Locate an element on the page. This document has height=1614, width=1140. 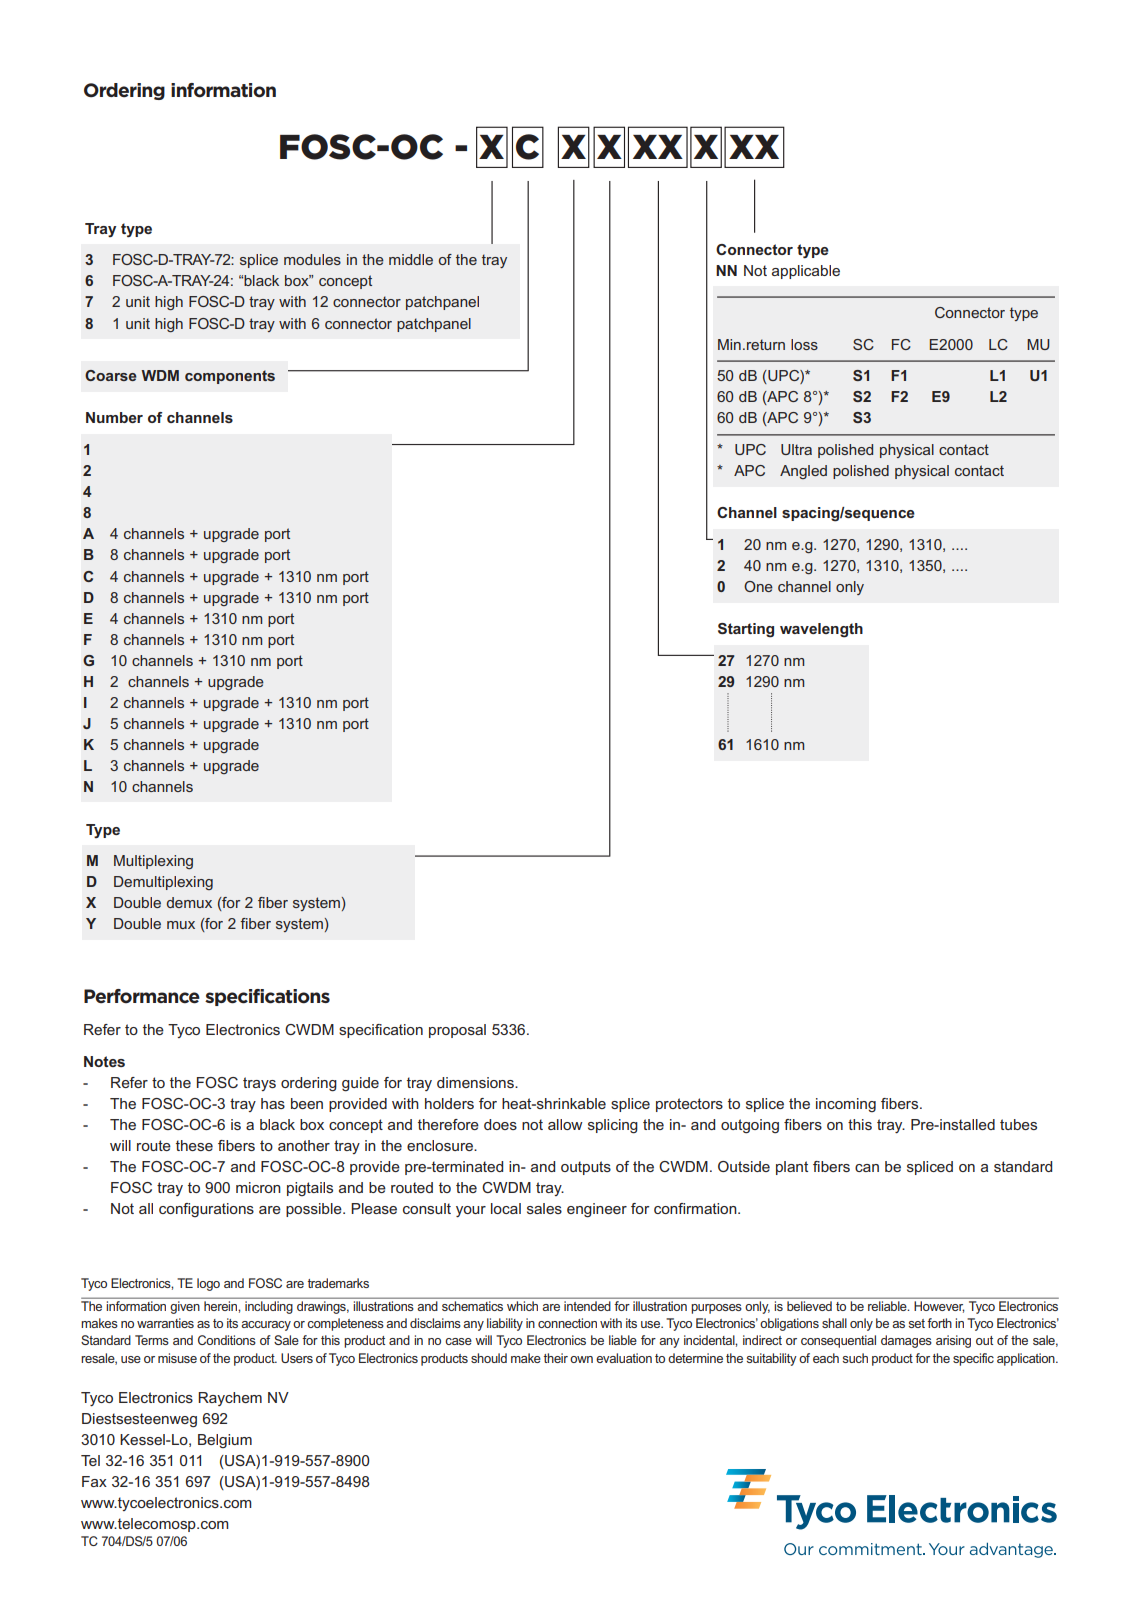
can is located at coordinates (867, 1168).
